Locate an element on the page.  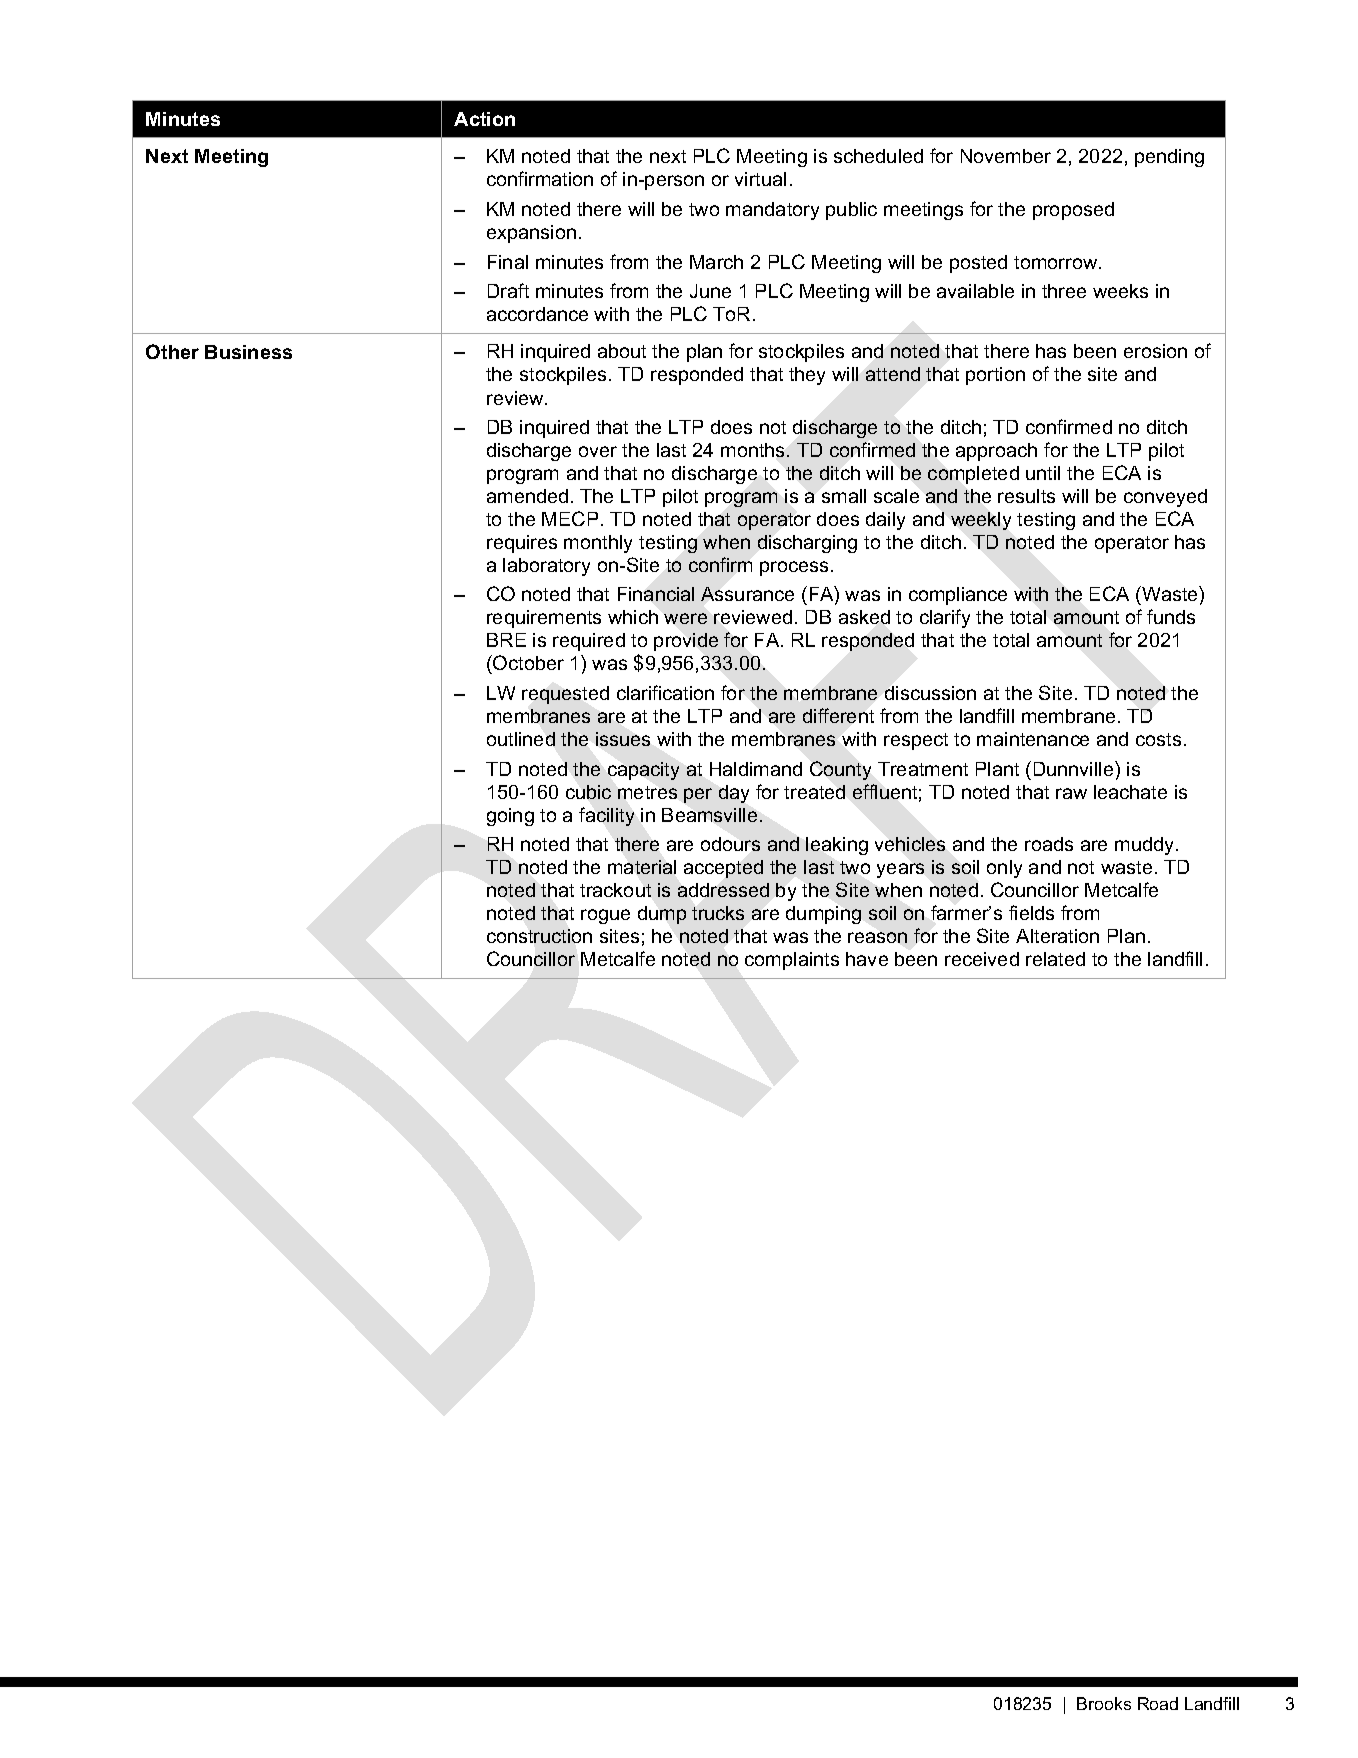
November is located at coordinates (1006, 156).
